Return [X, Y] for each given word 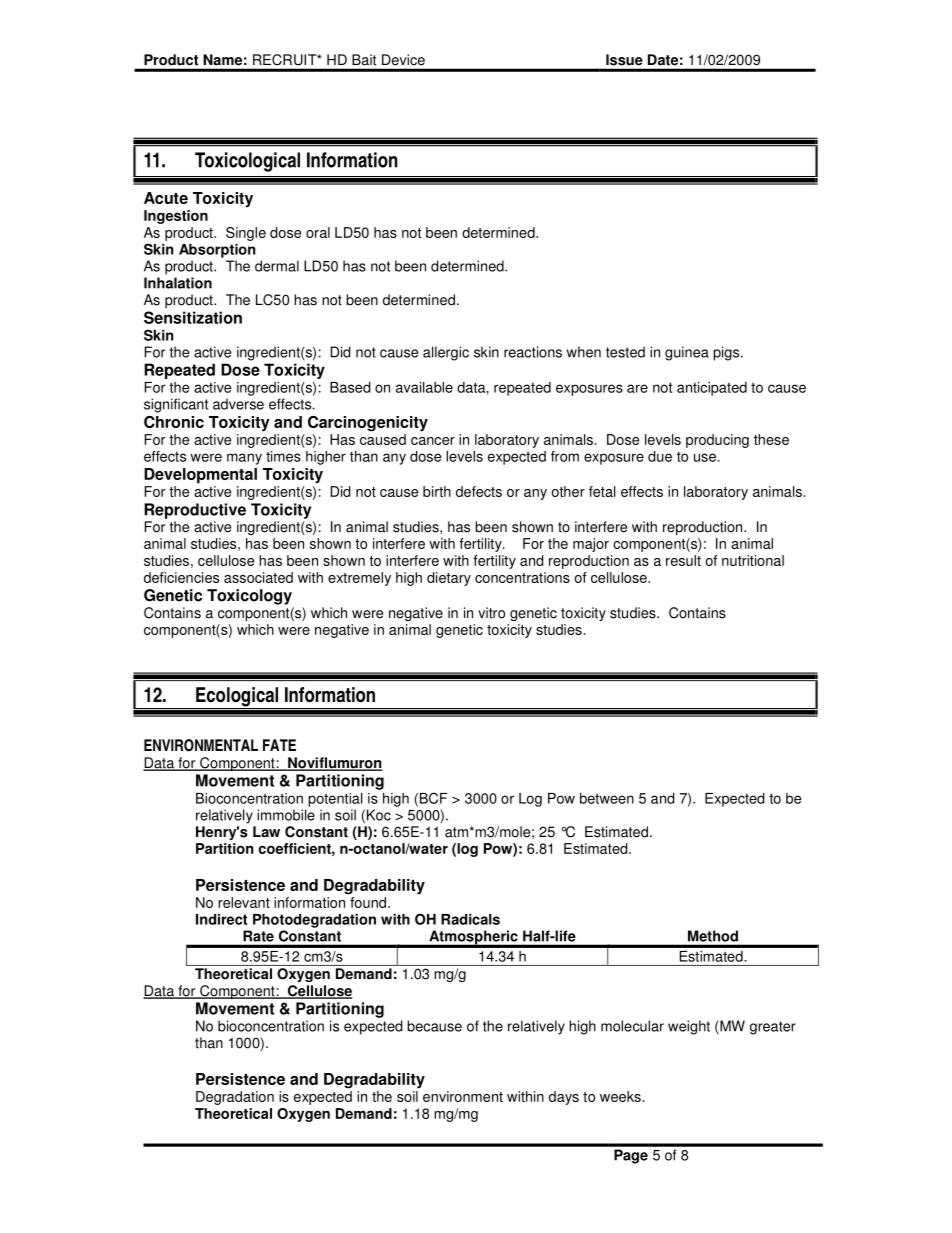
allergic [446, 353]
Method [713, 936]
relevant [244, 902]
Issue [624, 59]
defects [479, 491]
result [683, 560]
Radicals [470, 919]
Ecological [237, 698]
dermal [277, 266]
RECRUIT [286, 59]
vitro [491, 613]
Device [403, 59]
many [244, 459]
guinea [687, 353]
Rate [258, 936]
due [660, 456]
